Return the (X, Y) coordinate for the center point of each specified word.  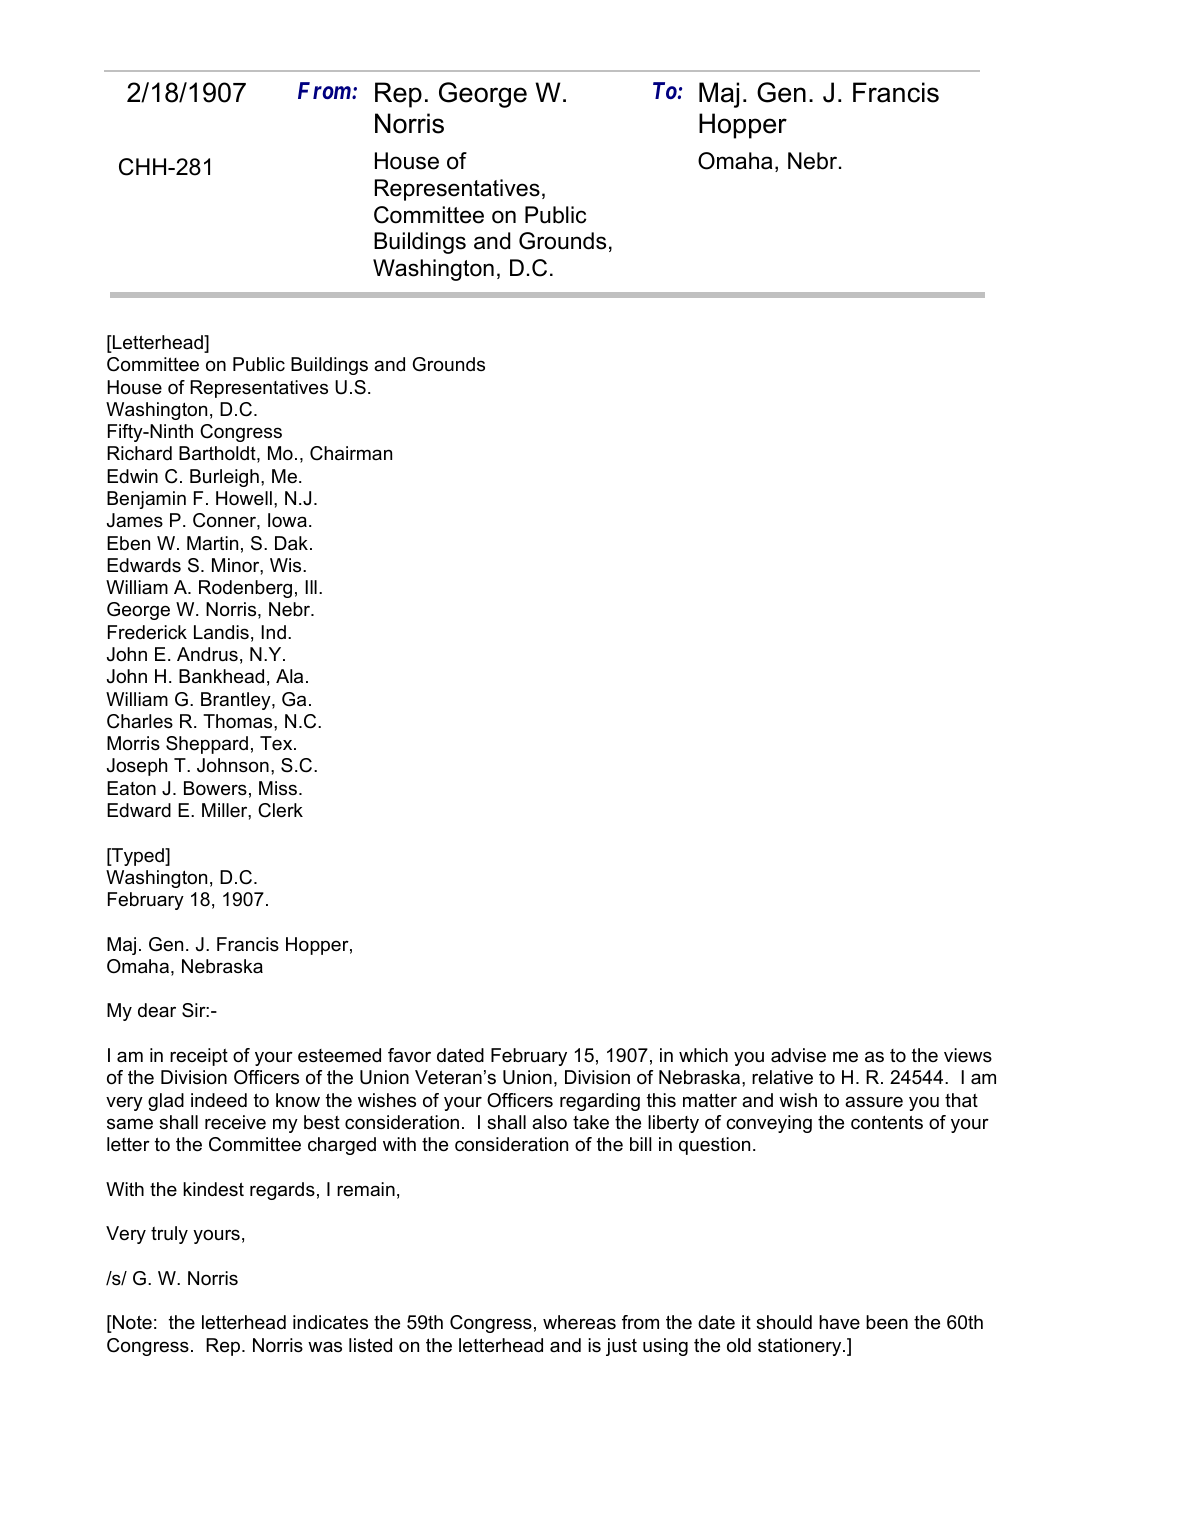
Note (131, 1324)
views (968, 1055)
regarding (600, 1102)
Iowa (287, 520)
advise (798, 1055)
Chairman (351, 453)
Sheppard (207, 745)
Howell (244, 498)
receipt (199, 1057)
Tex (277, 743)
